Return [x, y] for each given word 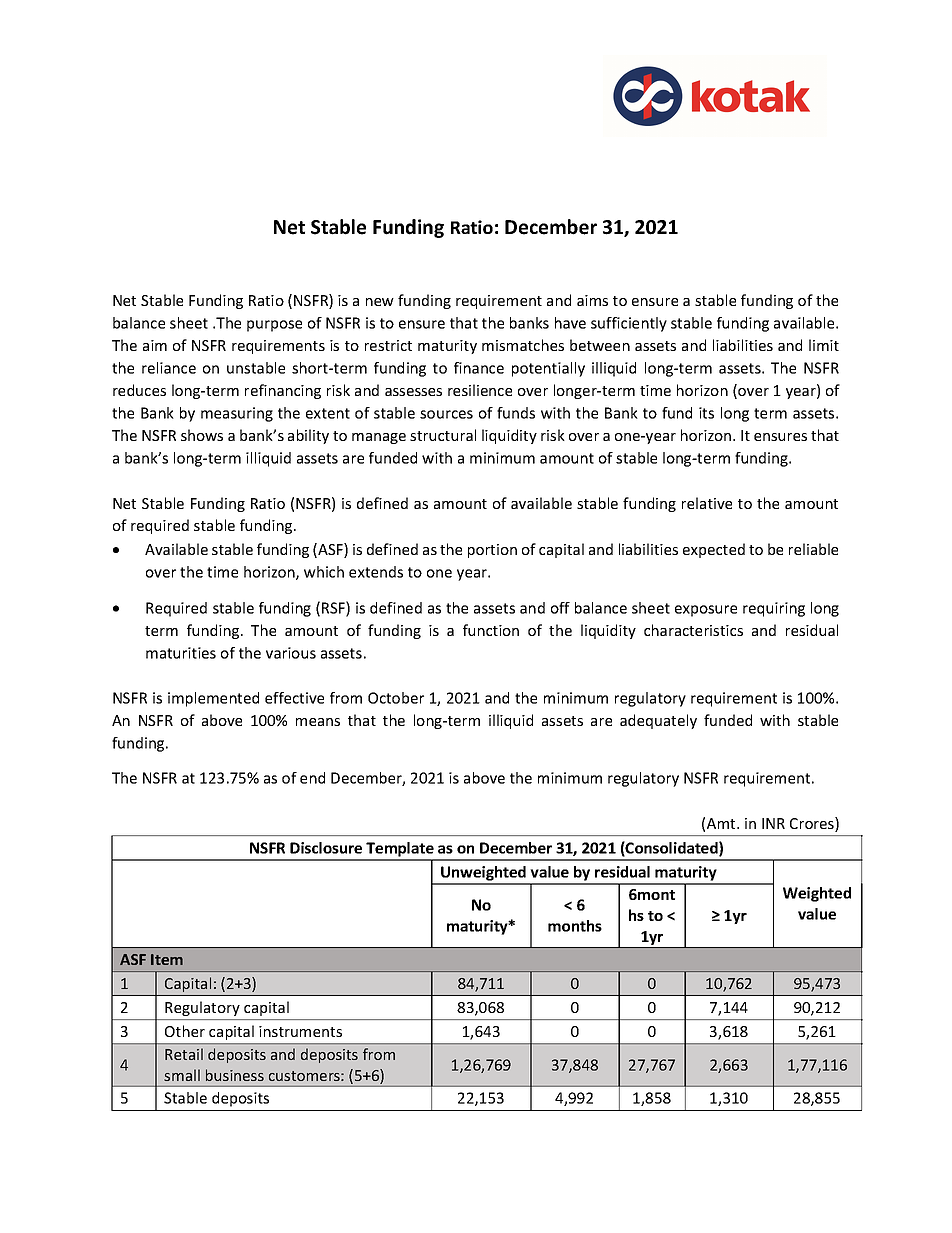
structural [443, 435]
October [396, 698]
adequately [658, 721]
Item [167, 959]
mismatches [523, 345]
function [491, 630]
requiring [774, 609]
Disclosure [326, 848]
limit [824, 345]
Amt [722, 823]
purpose [274, 326]
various [291, 653]
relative [707, 503]
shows [202, 435]
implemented [213, 699]
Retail [184, 1054]
